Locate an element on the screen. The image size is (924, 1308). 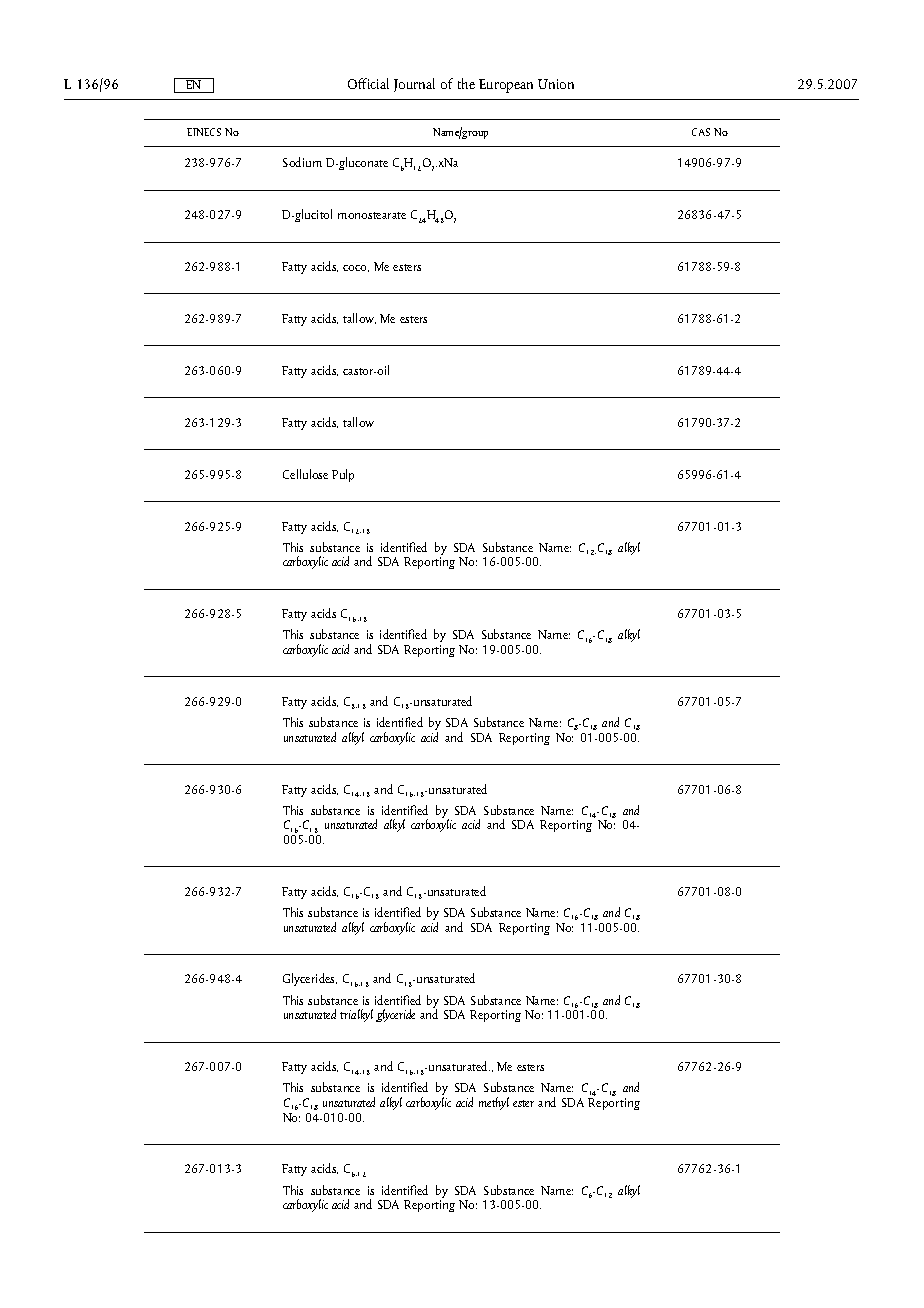
European is located at coordinates (506, 86).
